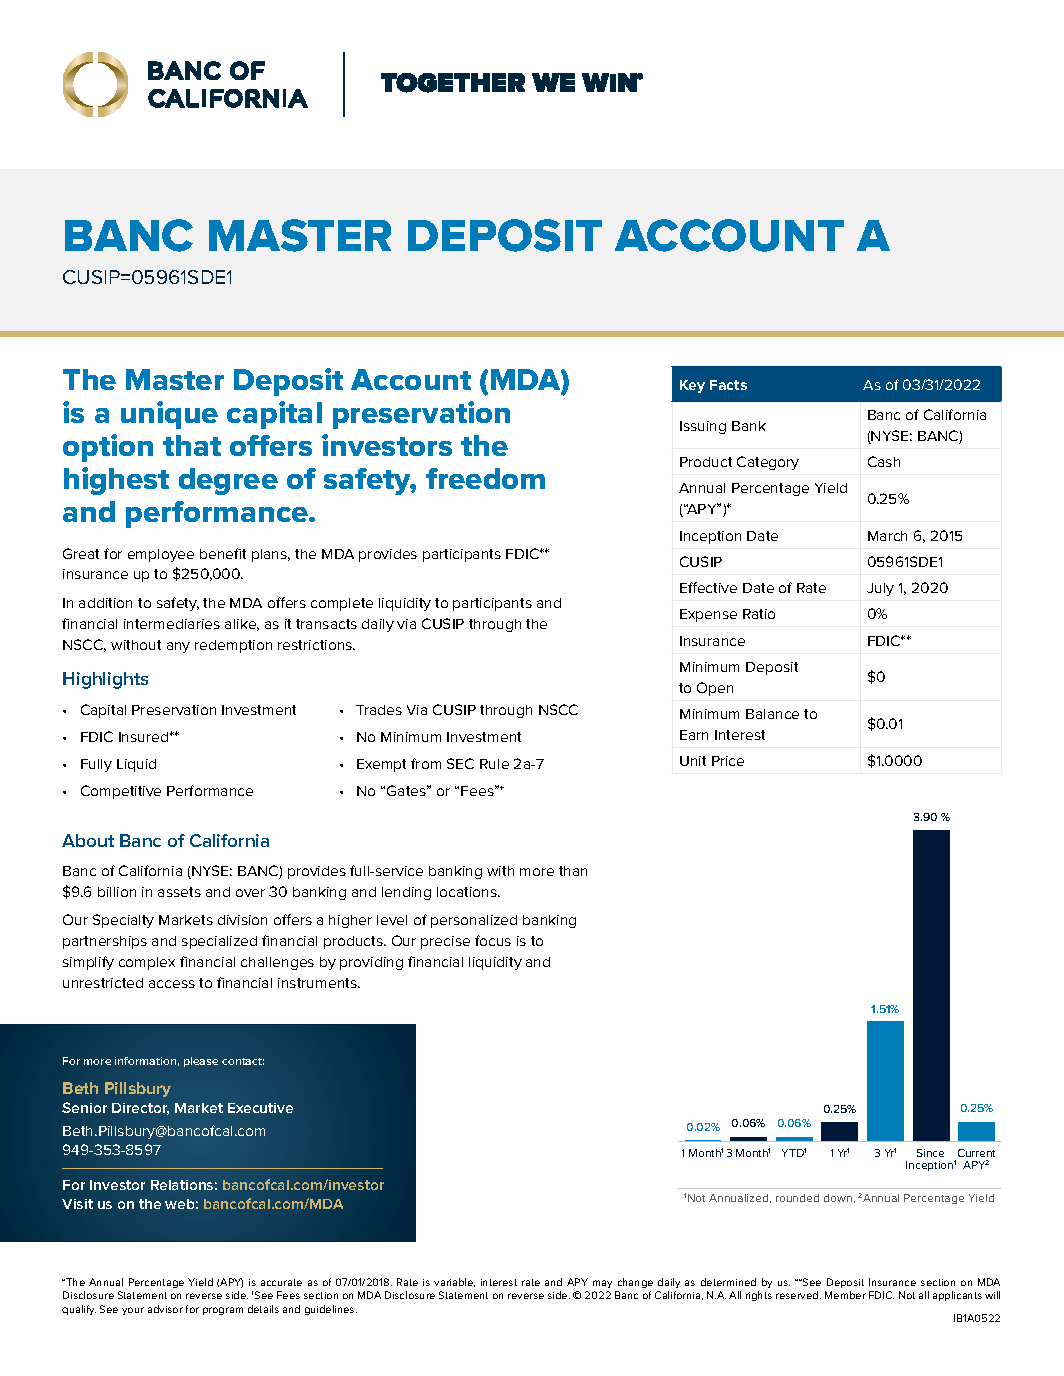 The height and width of the screenshot is (1376, 1064). What do you see at coordinates (165, 1309) in the screenshot?
I see `advisor` at bounding box center [165, 1309].
